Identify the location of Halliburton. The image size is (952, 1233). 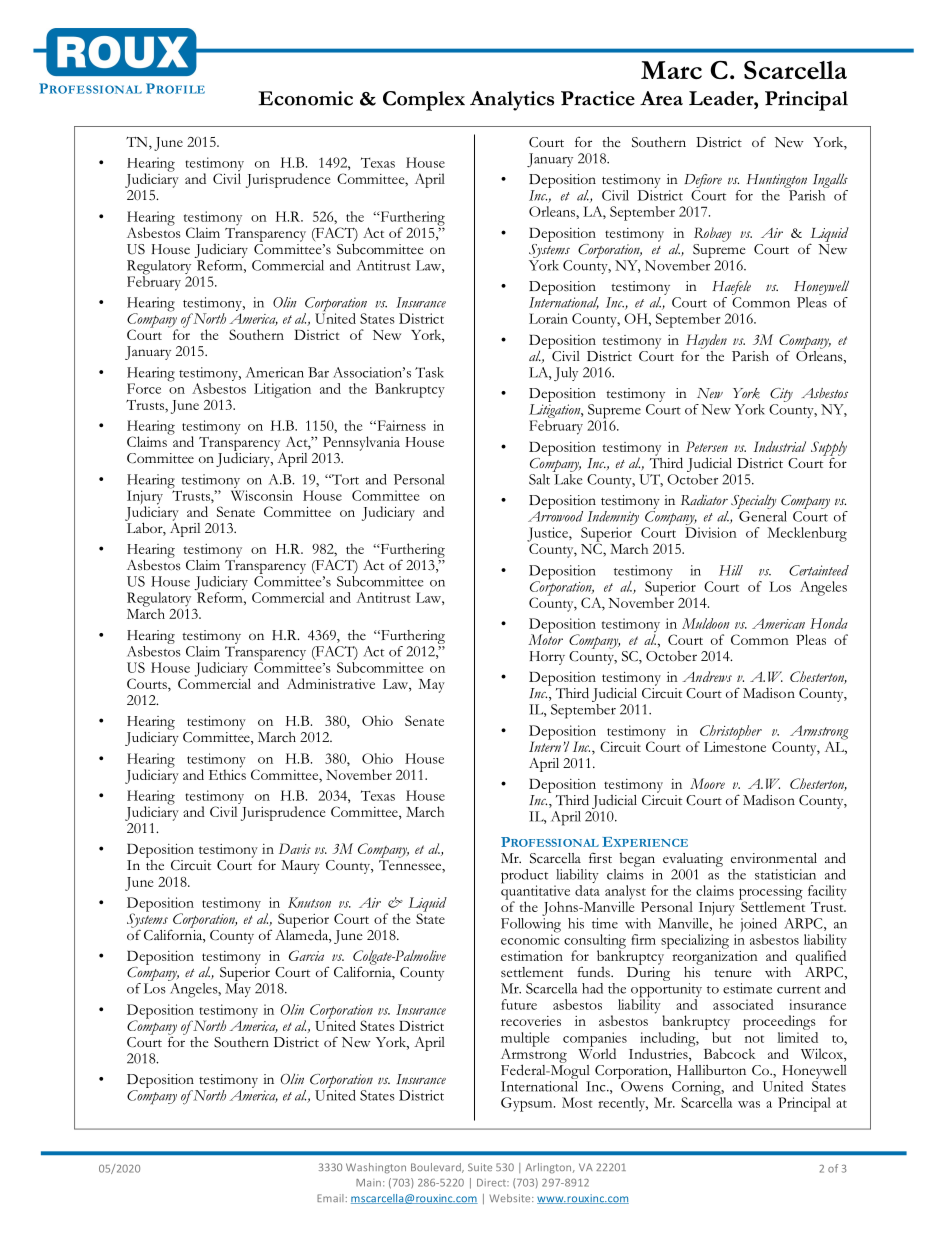
(711, 1069).
